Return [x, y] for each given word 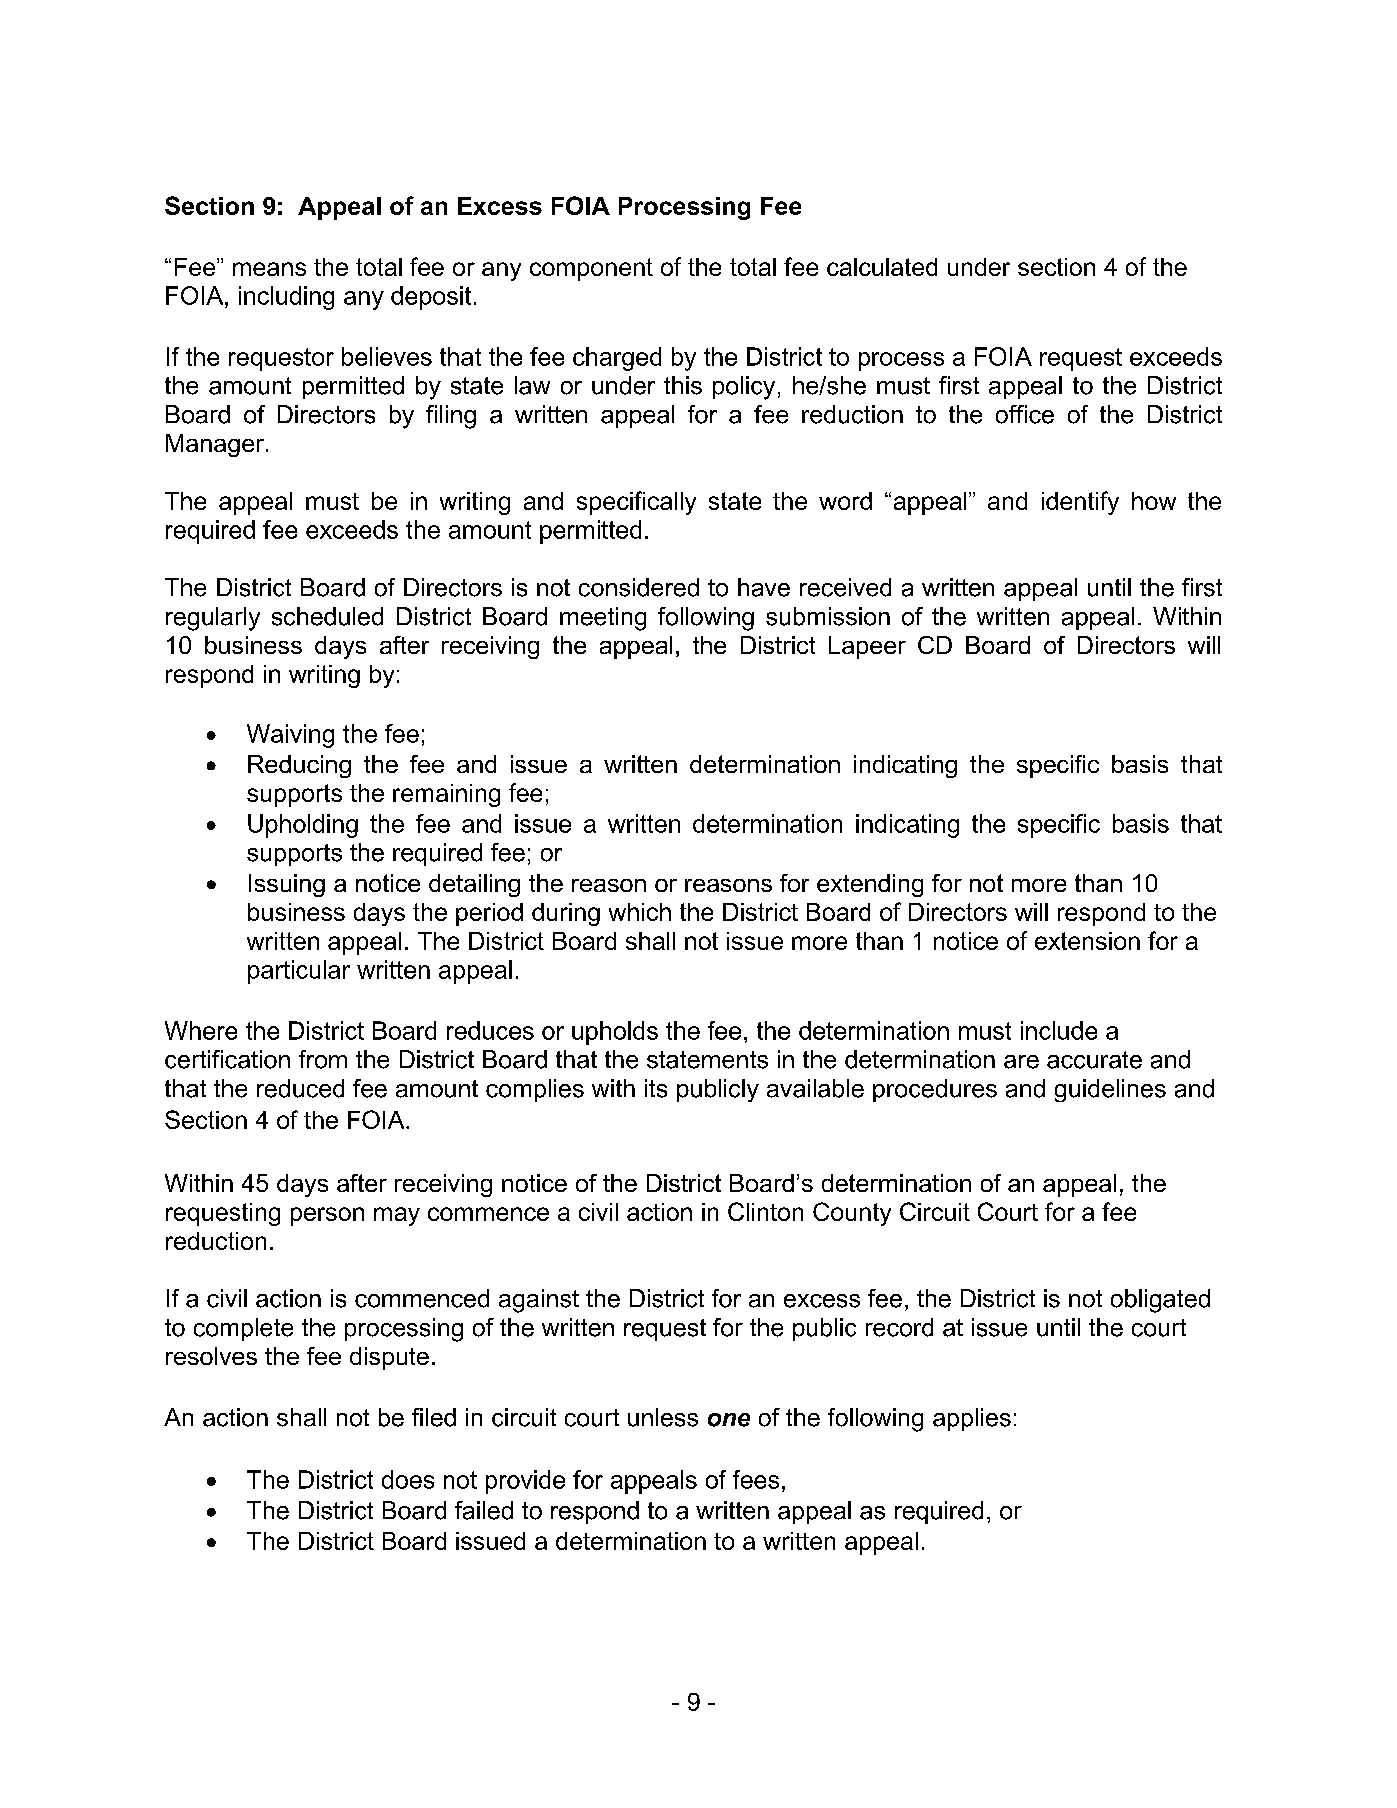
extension [1087, 941]
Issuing [287, 885]
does [408, 1479]
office [1025, 414]
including [286, 298]
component [591, 269]
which [640, 912]
